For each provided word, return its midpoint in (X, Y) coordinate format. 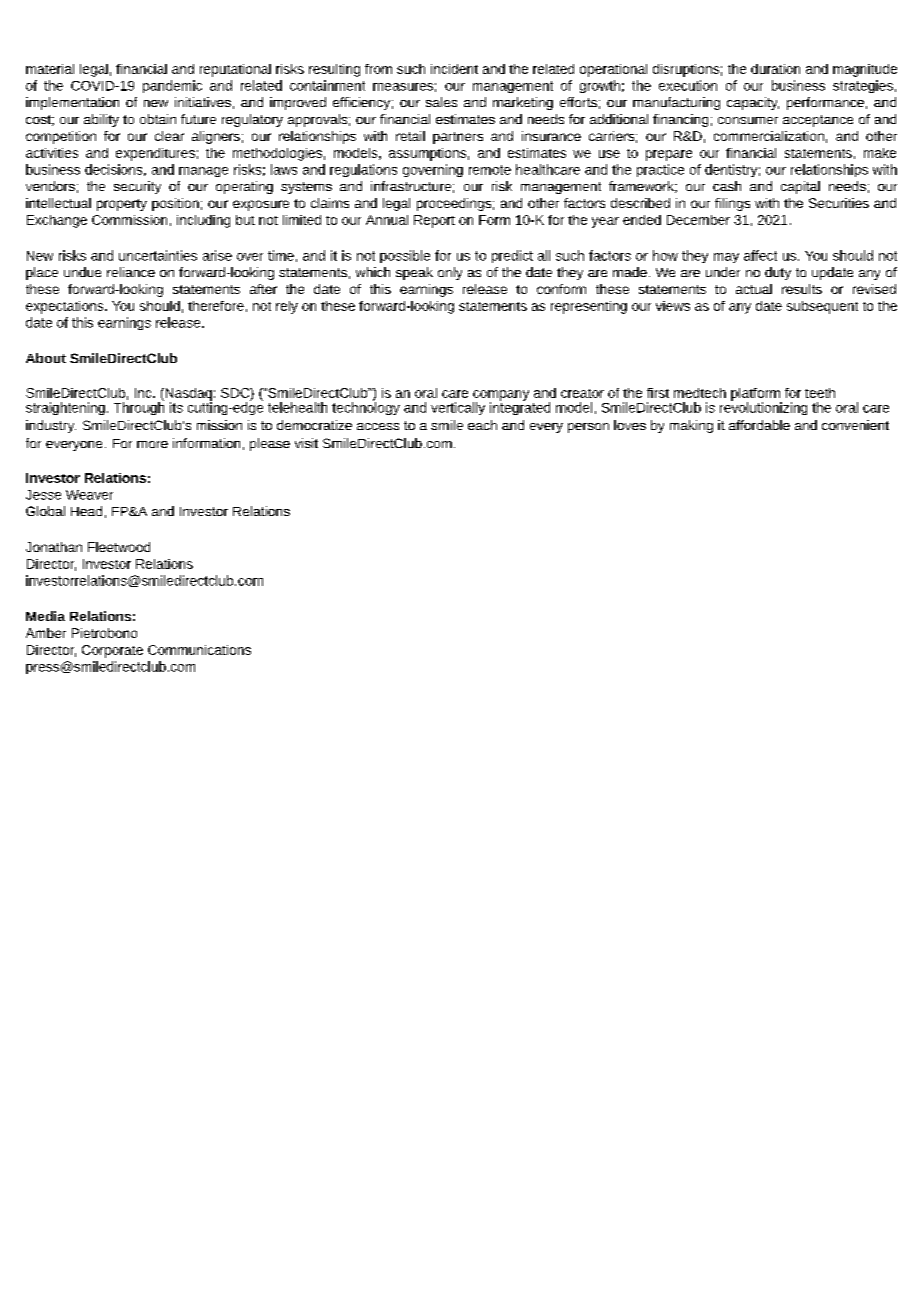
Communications (199, 650)
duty (778, 273)
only (450, 273)
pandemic (172, 86)
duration (775, 69)
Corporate (112, 651)
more (152, 444)
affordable (759, 425)
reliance (131, 272)
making (691, 426)
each (482, 425)
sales (441, 102)
